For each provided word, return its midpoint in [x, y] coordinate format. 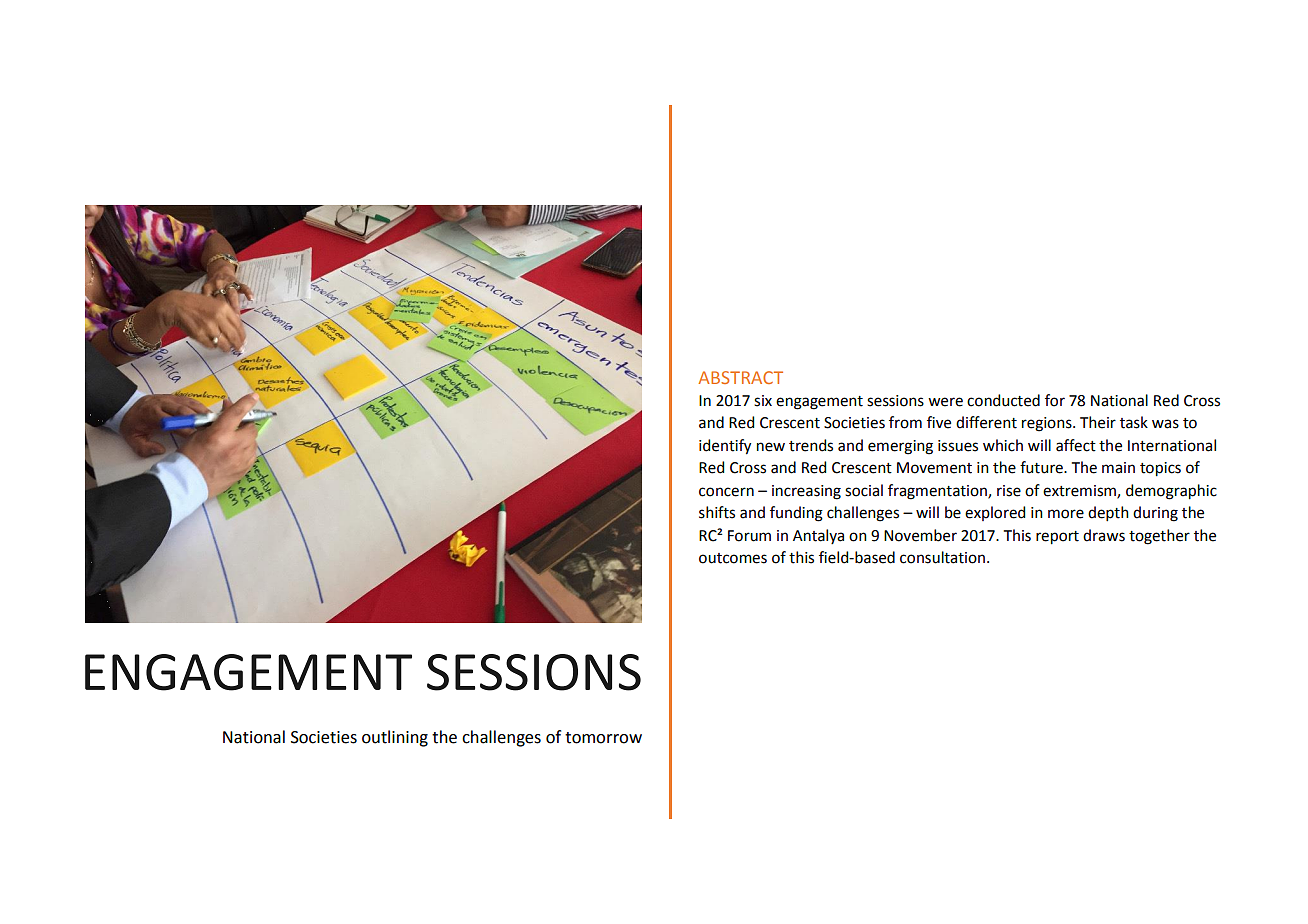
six [763, 401]
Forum [749, 536]
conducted [1003, 400]
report [1057, 538]
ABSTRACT [740, 377]
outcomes [733, 558]
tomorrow [603, 738]
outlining [395, 738]
